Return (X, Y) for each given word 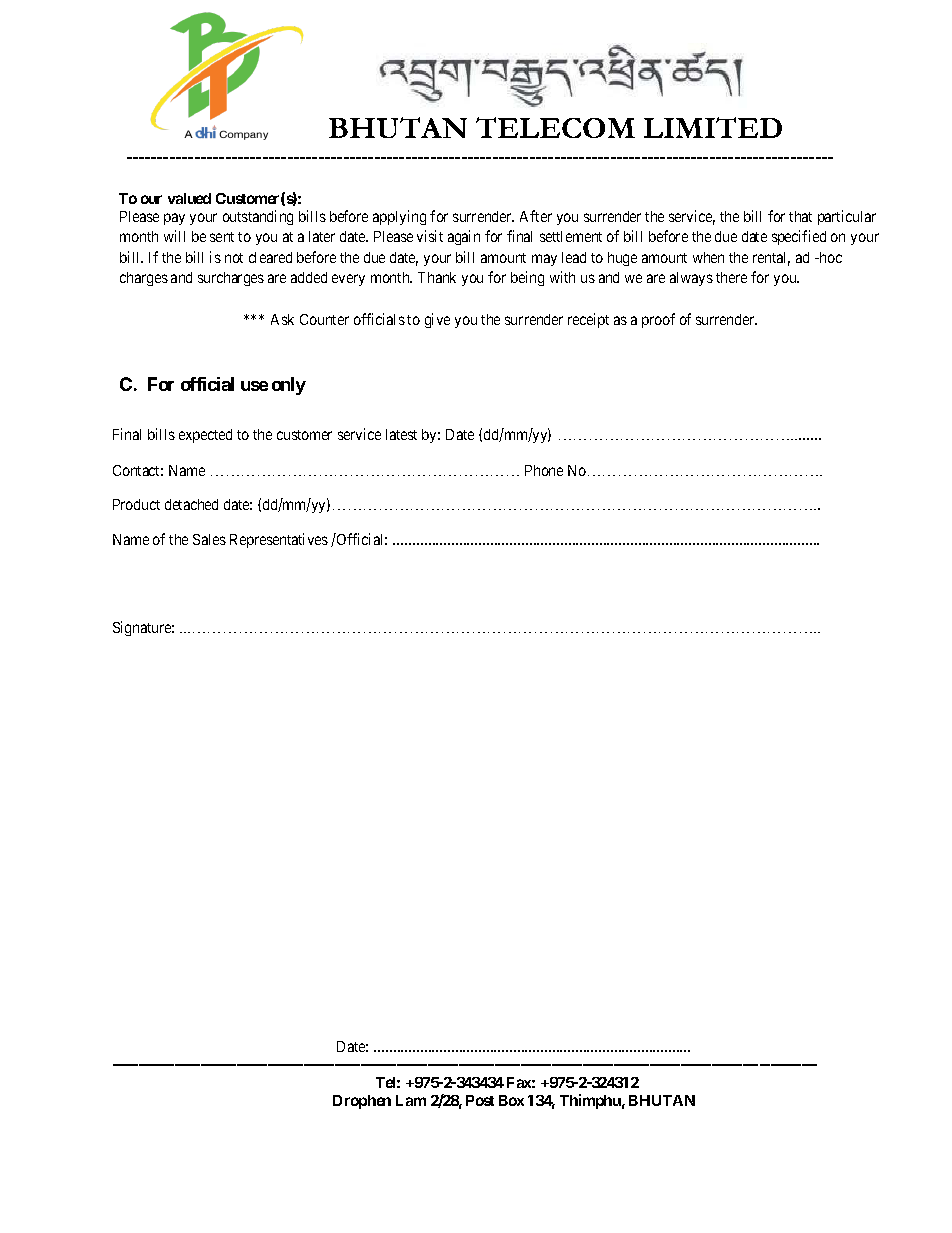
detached (191, 504)
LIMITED (713, 127)
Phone (544, 470)
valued (189, 198)
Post (480, 1100)
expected (205, 436)
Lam (411, 1100)
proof (658, 320)
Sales (209, 539)
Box (511, 1100)
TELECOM (555, 127)
